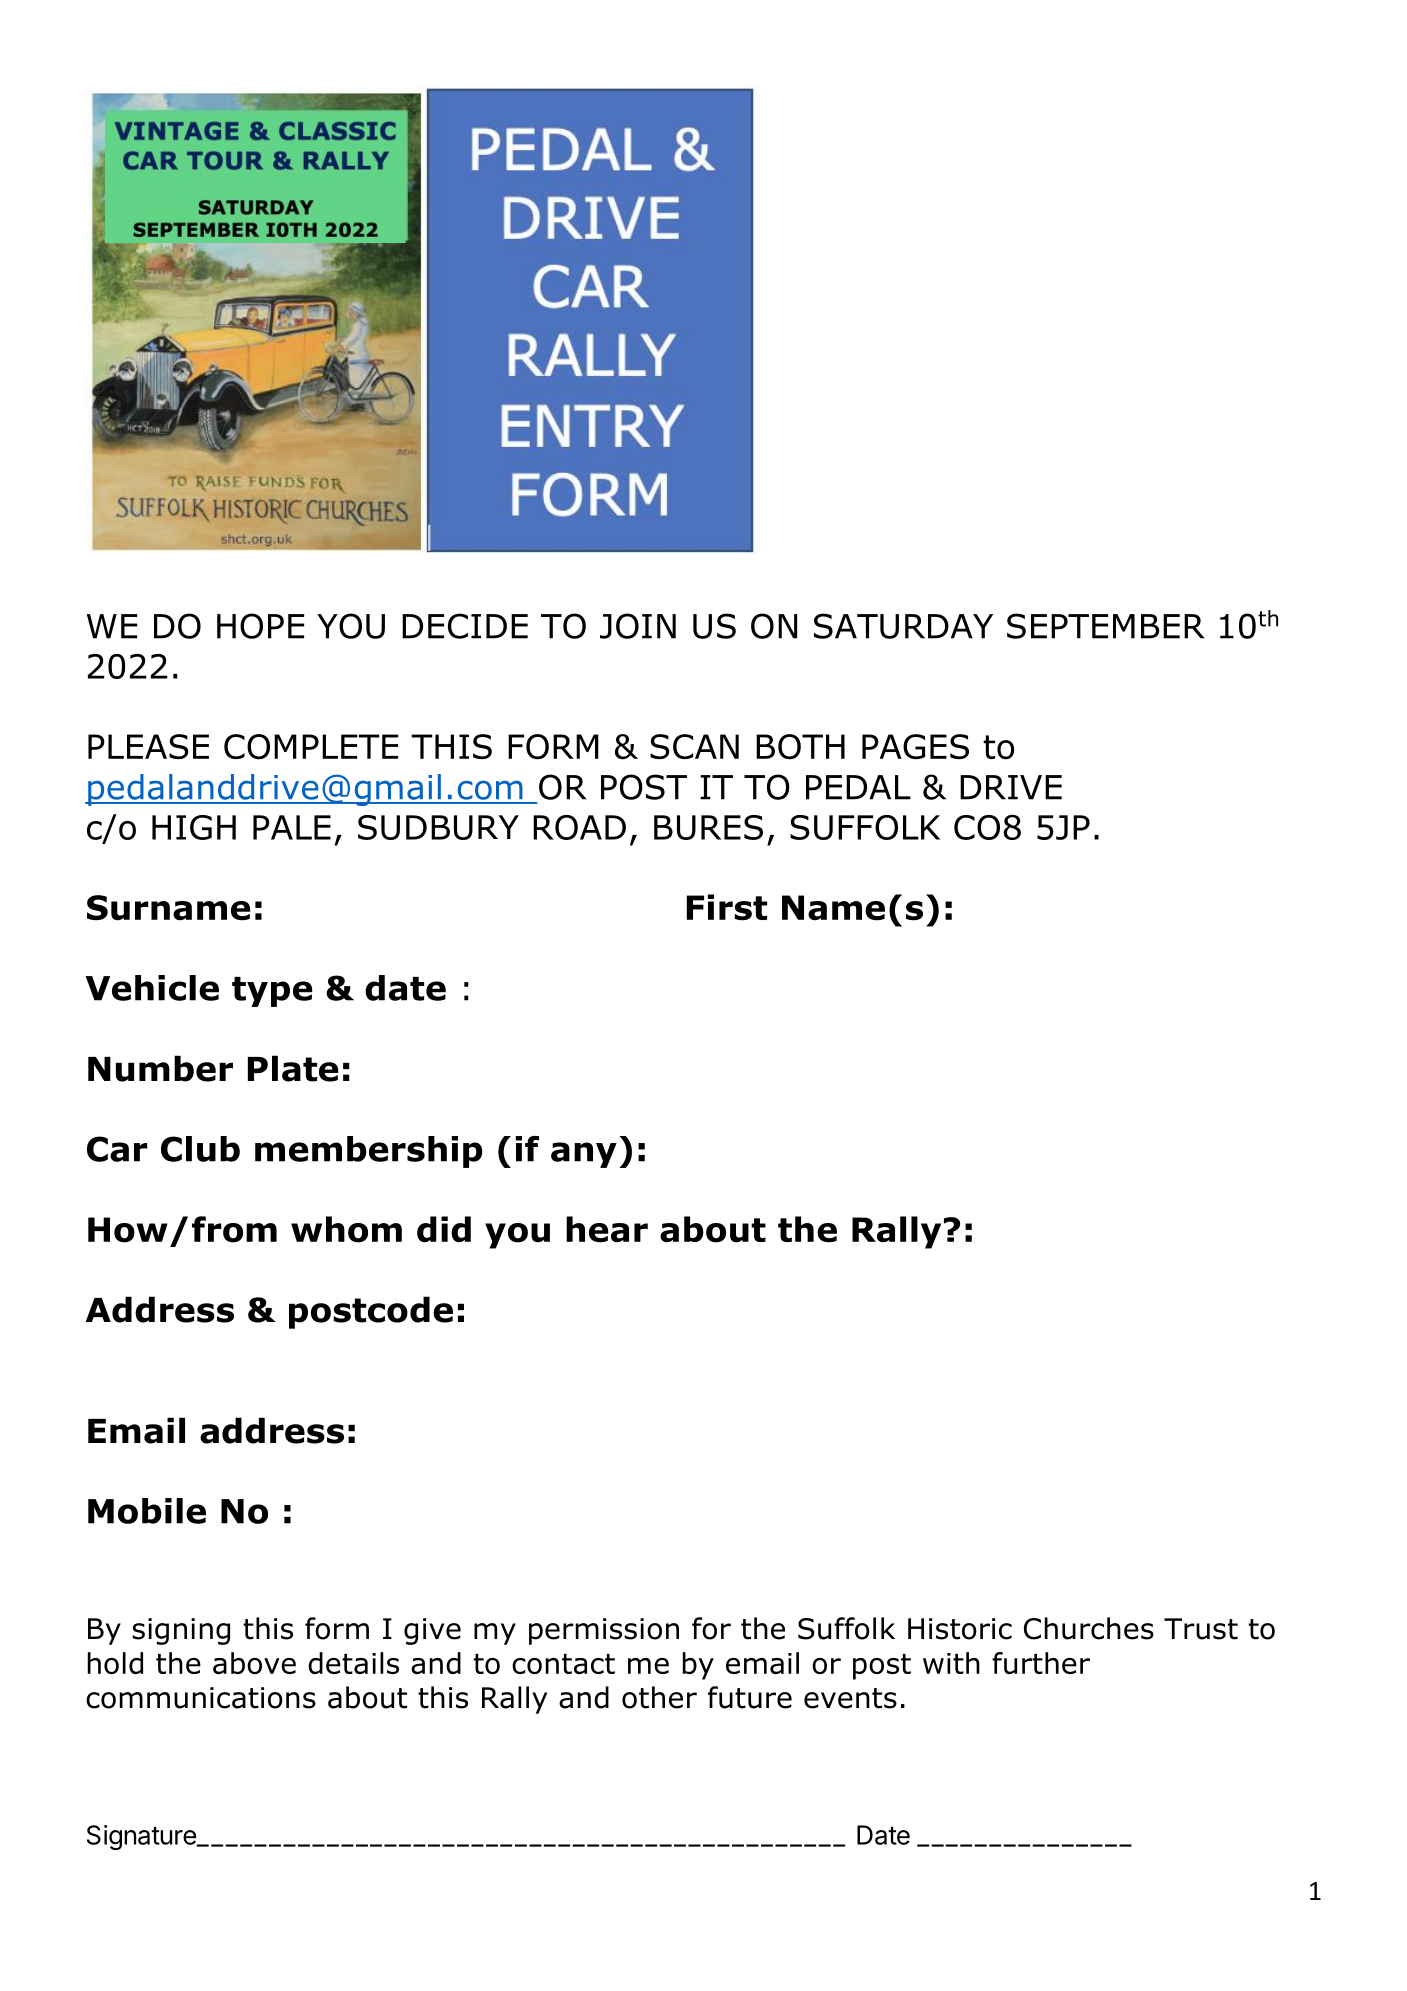 The image size is (1407, 1991). What do you see at coordinates (444, 1229) in the screenshot?
I see `did` at bounding box center [444, 1229].
